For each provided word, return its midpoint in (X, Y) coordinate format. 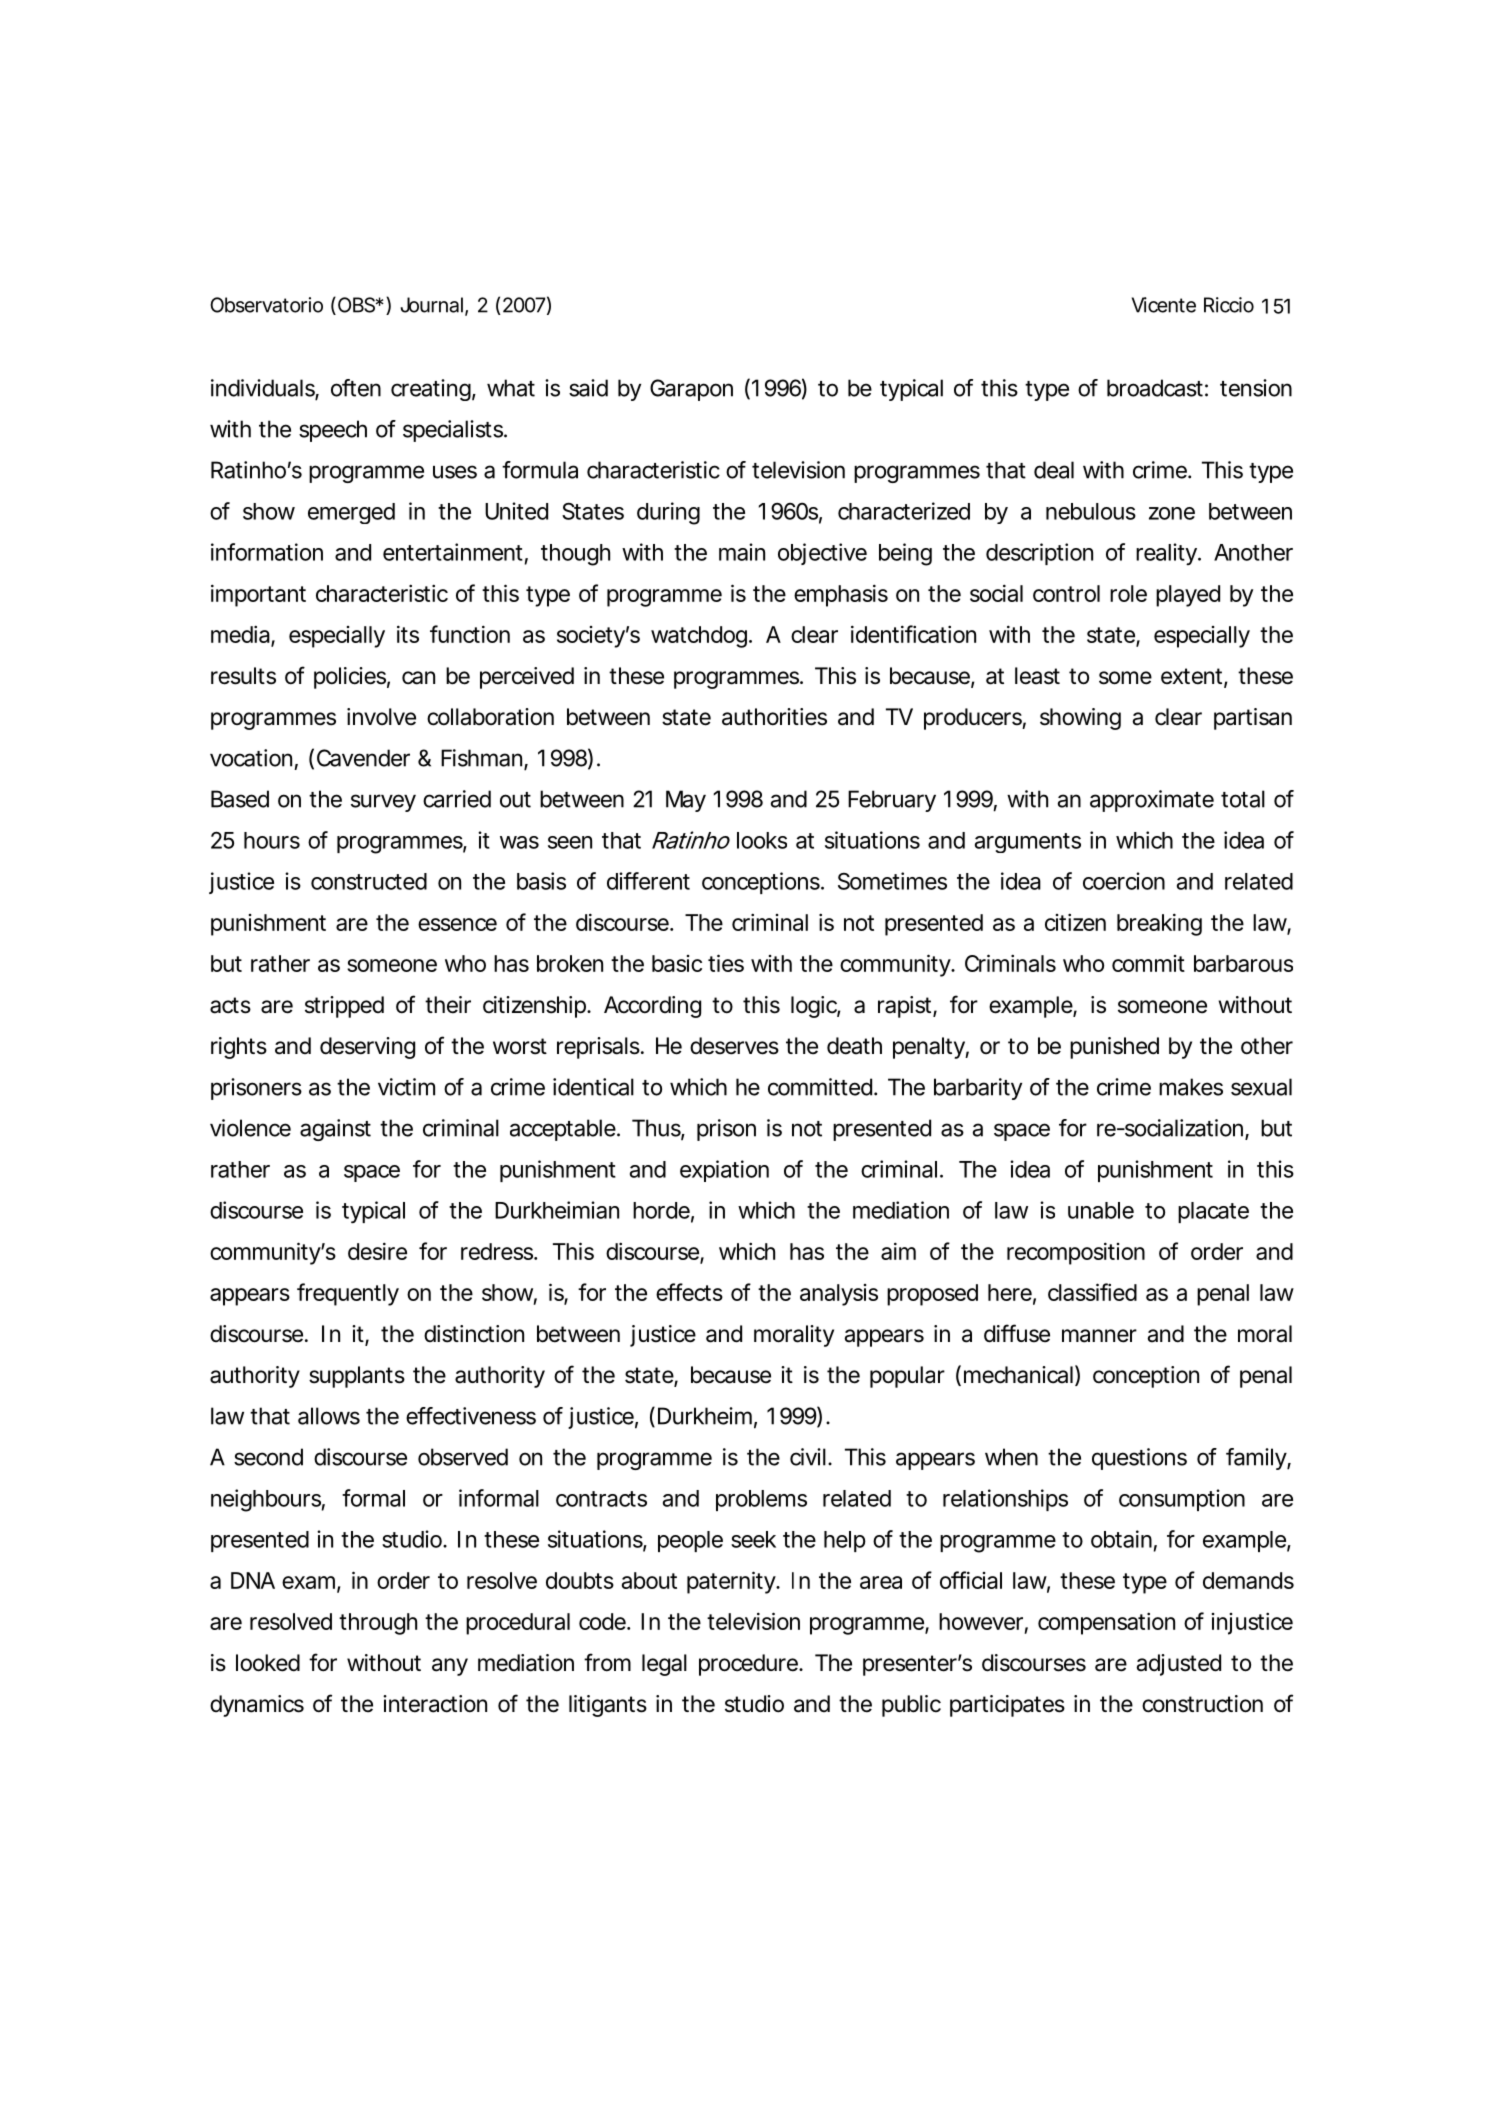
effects (689, 1292)
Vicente (1164, 305)
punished (1114, 1048)
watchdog (699, 637)
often (356, 388)
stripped (344, 1007)
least (1037, 676)
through (378, 1624)
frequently (348, 1294)
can (418, 678)
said (588, 388)
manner (1099, 1336)
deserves (734, 1046)
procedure (749, 1665)
